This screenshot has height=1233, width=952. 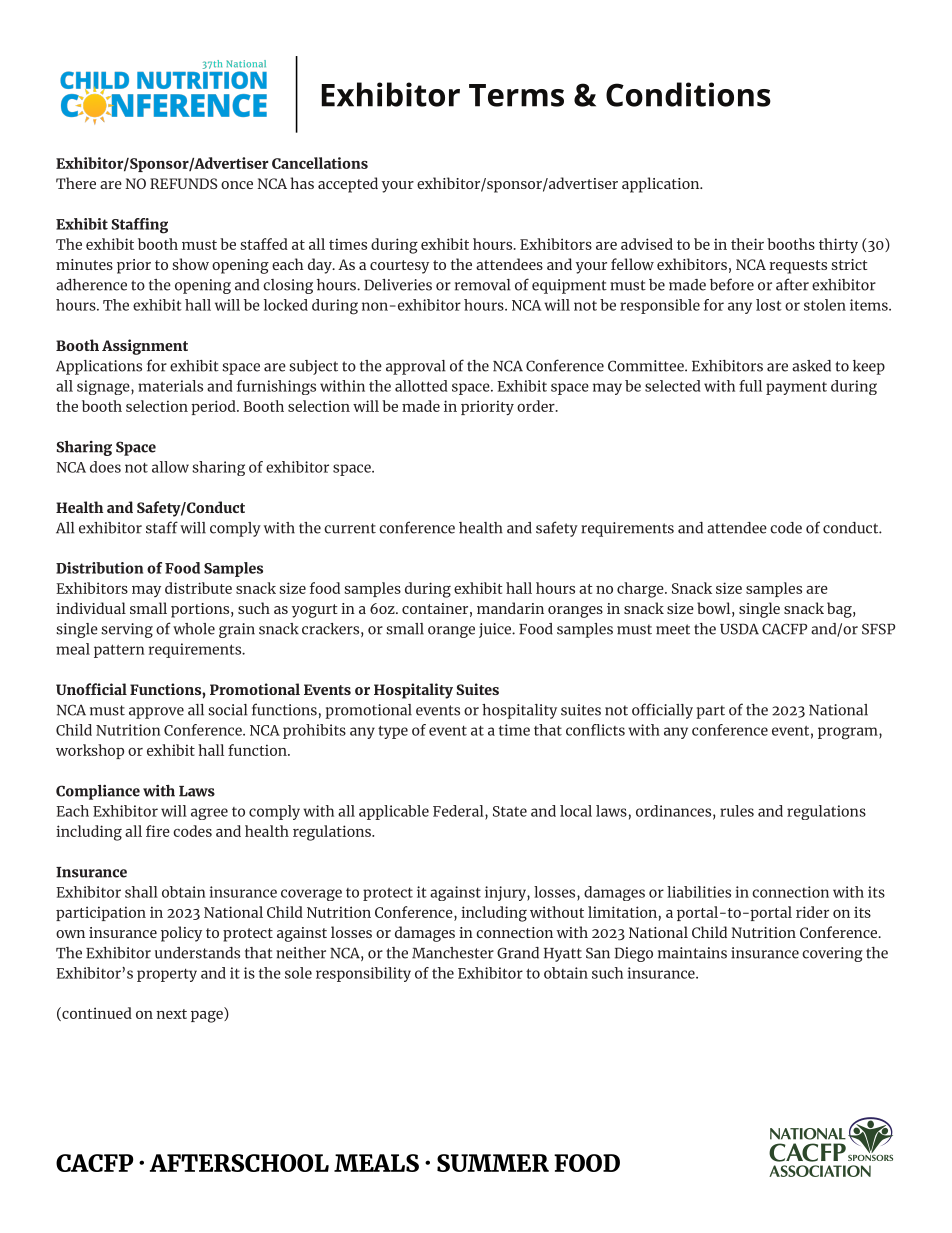 I want to click on agree, so click(x=209, y=814).
